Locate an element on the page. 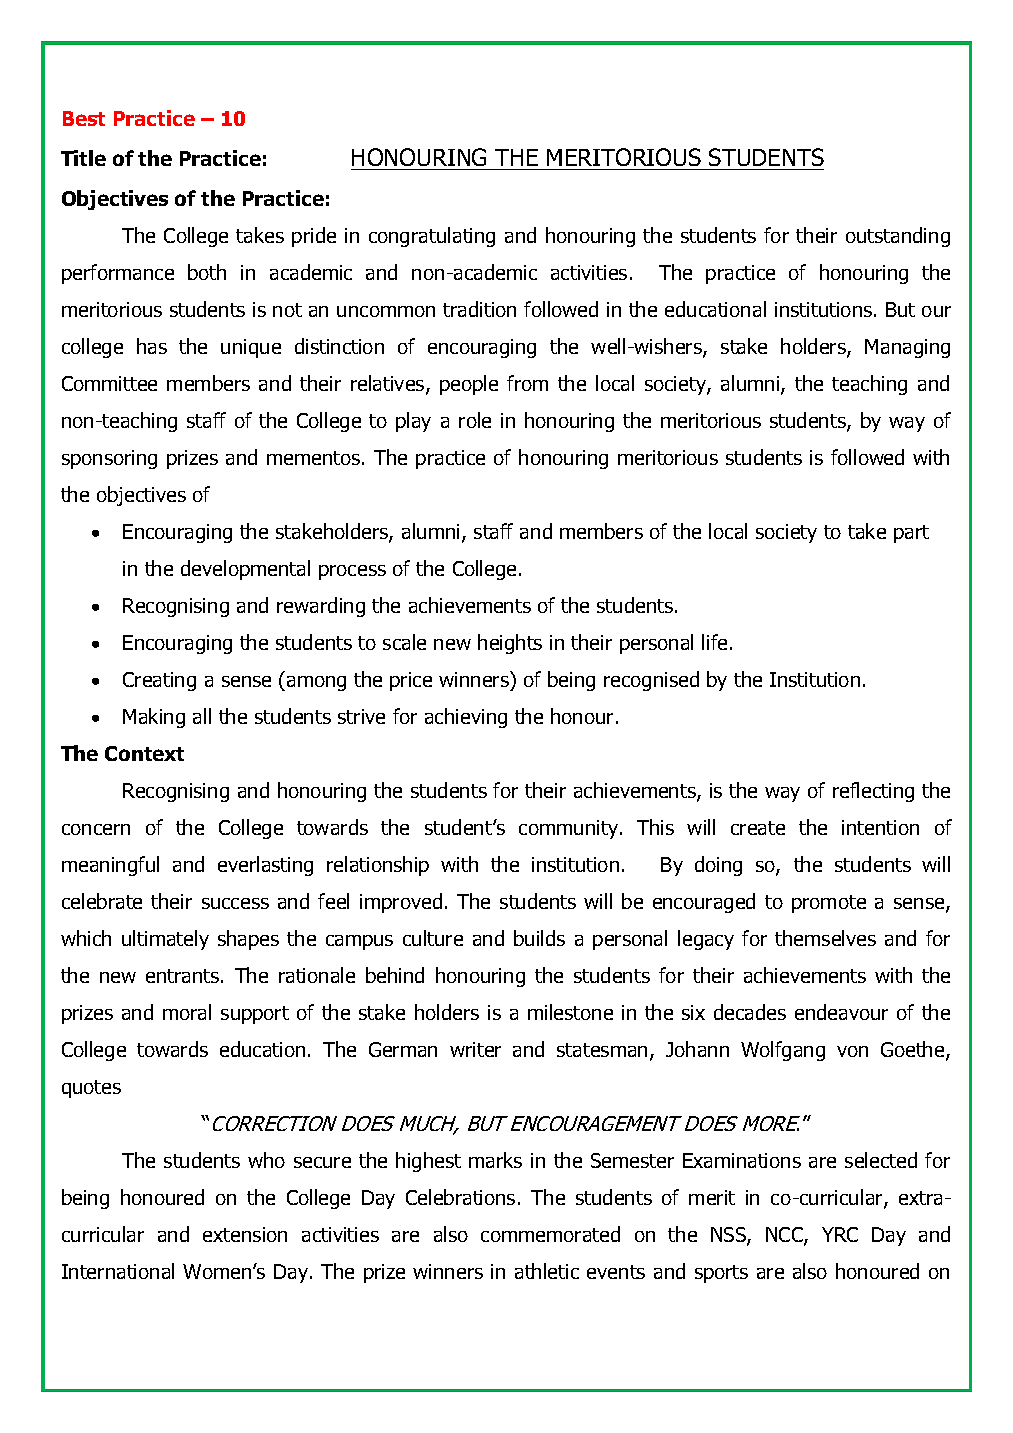 The height and width of the document is (1433, 1013). extension is located at coordinates (245, 1234).
